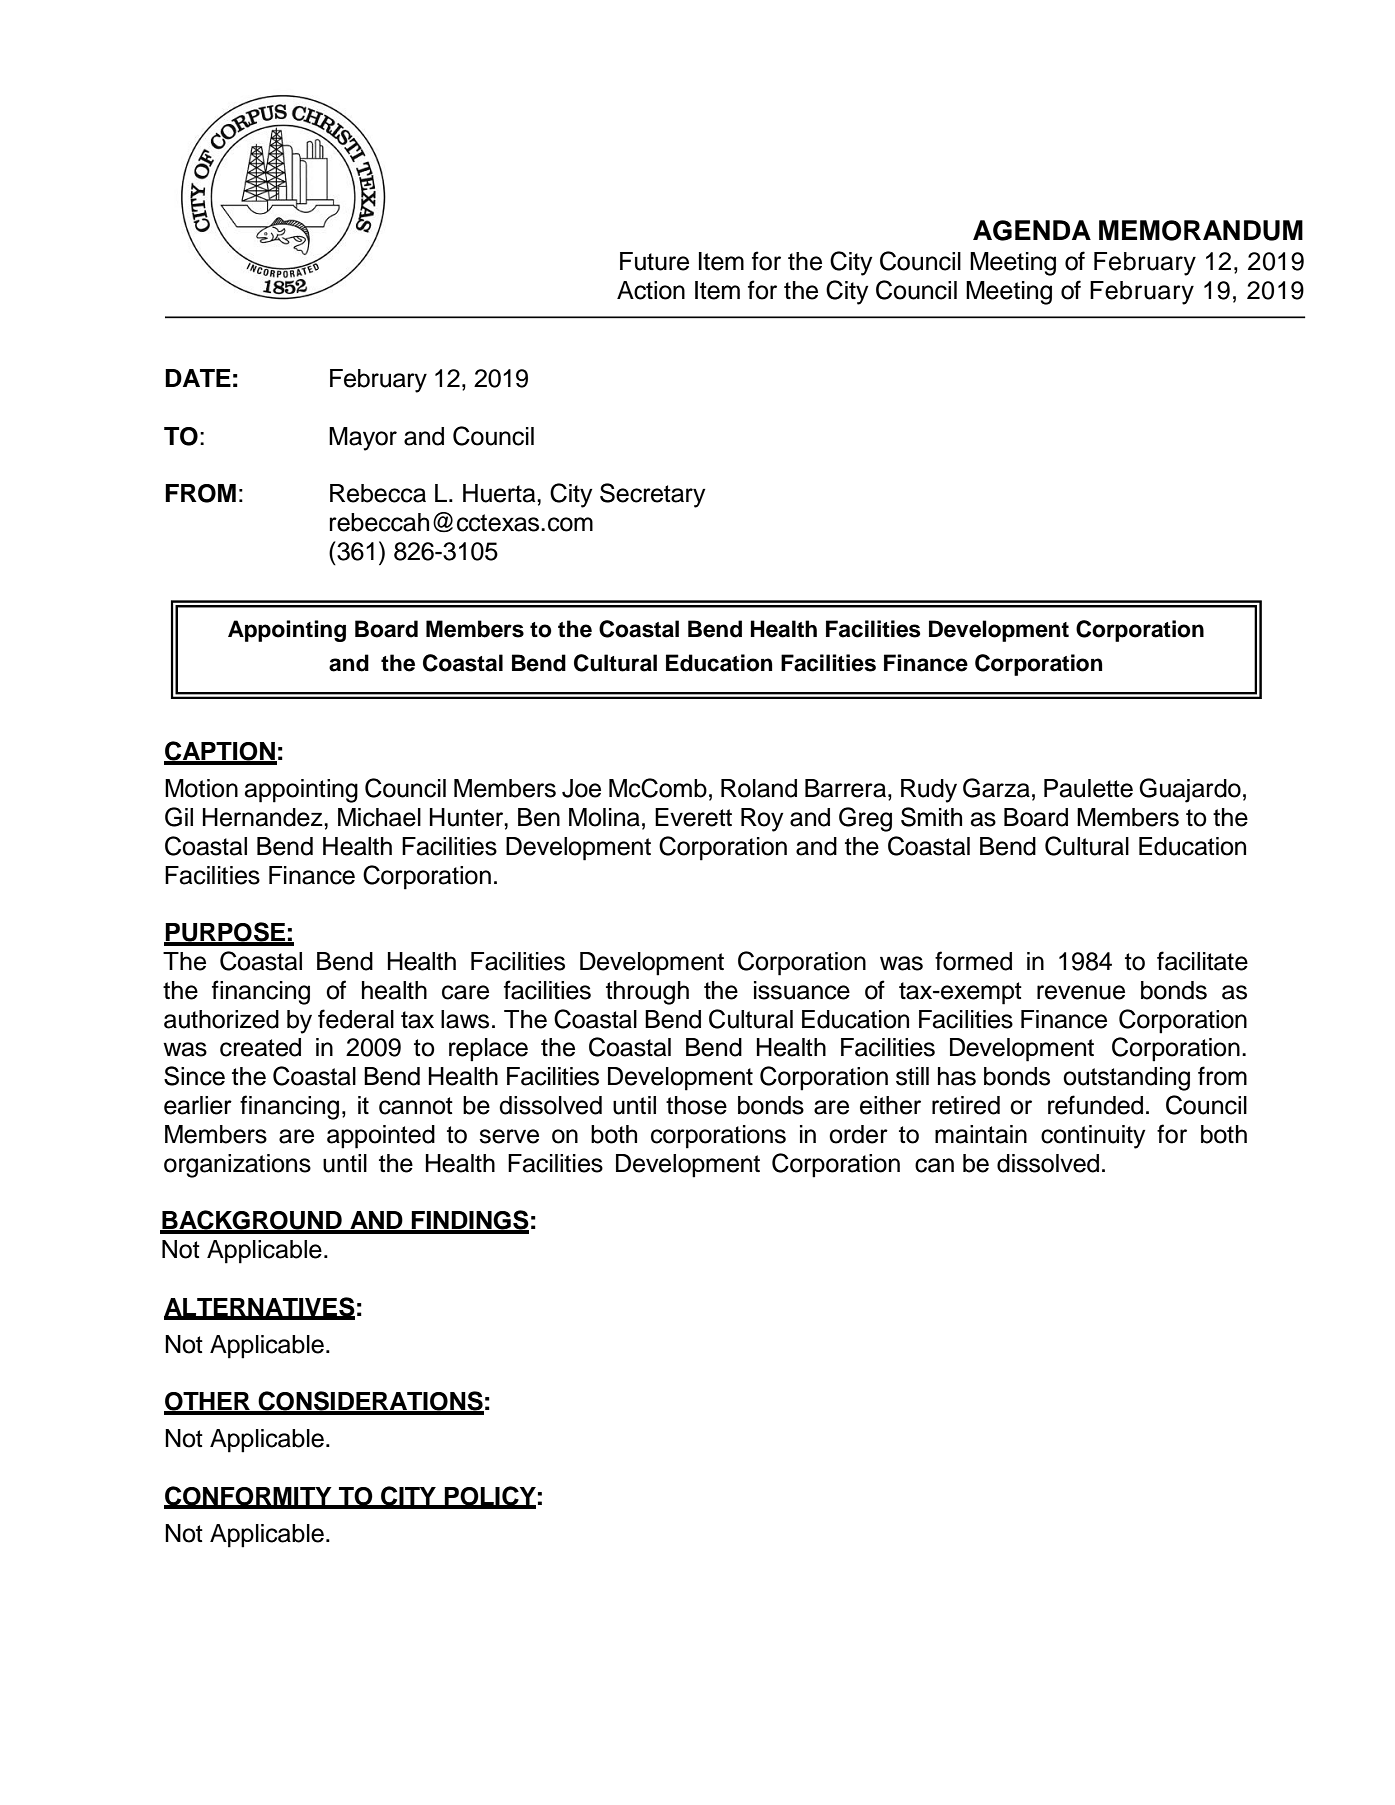 The width and height of the image is (1395, 1805). I want to click on Hernandez, so click(264, 817).
